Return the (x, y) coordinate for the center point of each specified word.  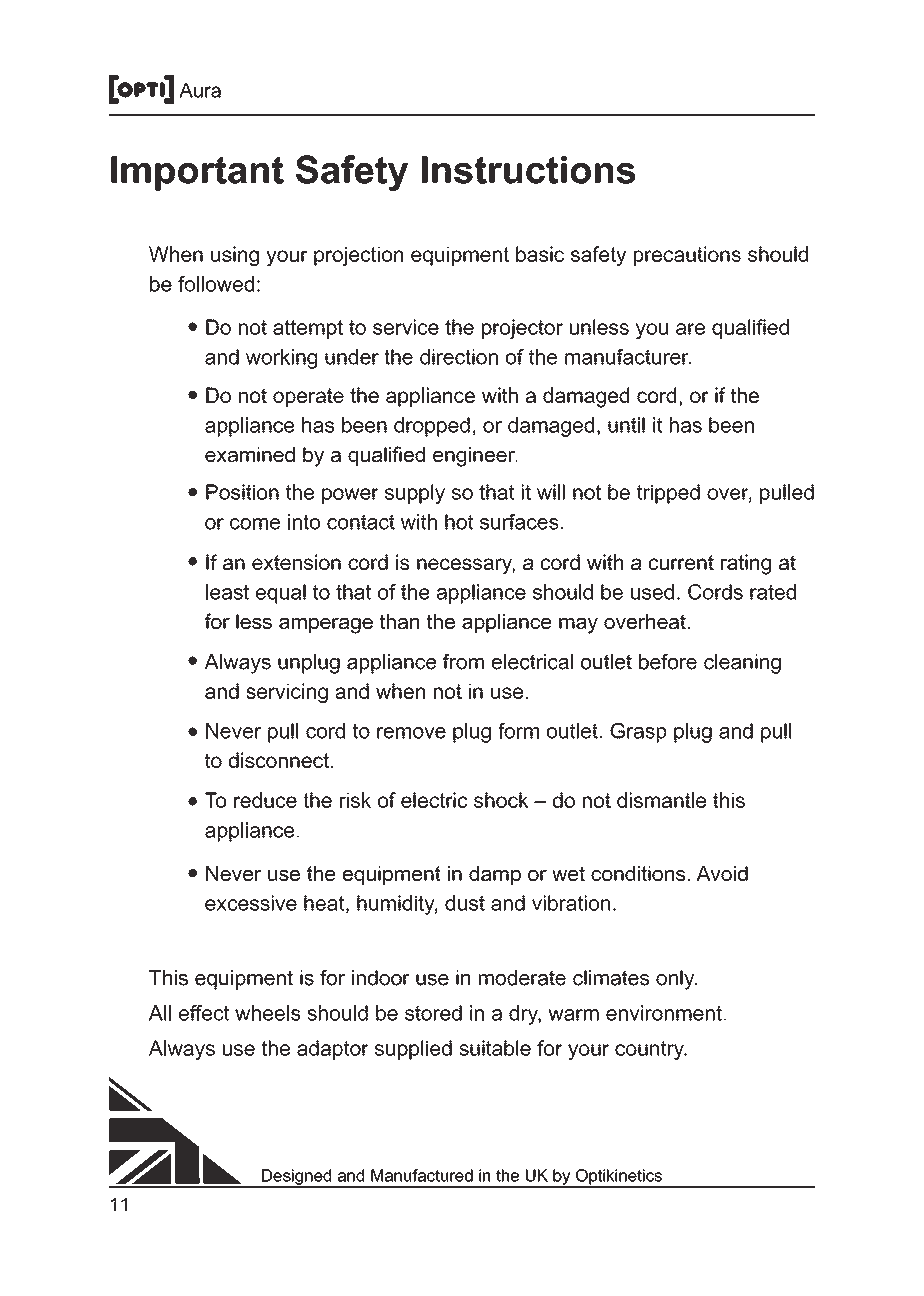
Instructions (528, 170)
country (650, 1050)
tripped (668, 494)
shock (501, 800)
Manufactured (422, 1175)
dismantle (661, 800)
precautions (687, 256)
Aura (200, 90)
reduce (265, 800)
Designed (297, 1178)
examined (250, 454)
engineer (475, 457)
